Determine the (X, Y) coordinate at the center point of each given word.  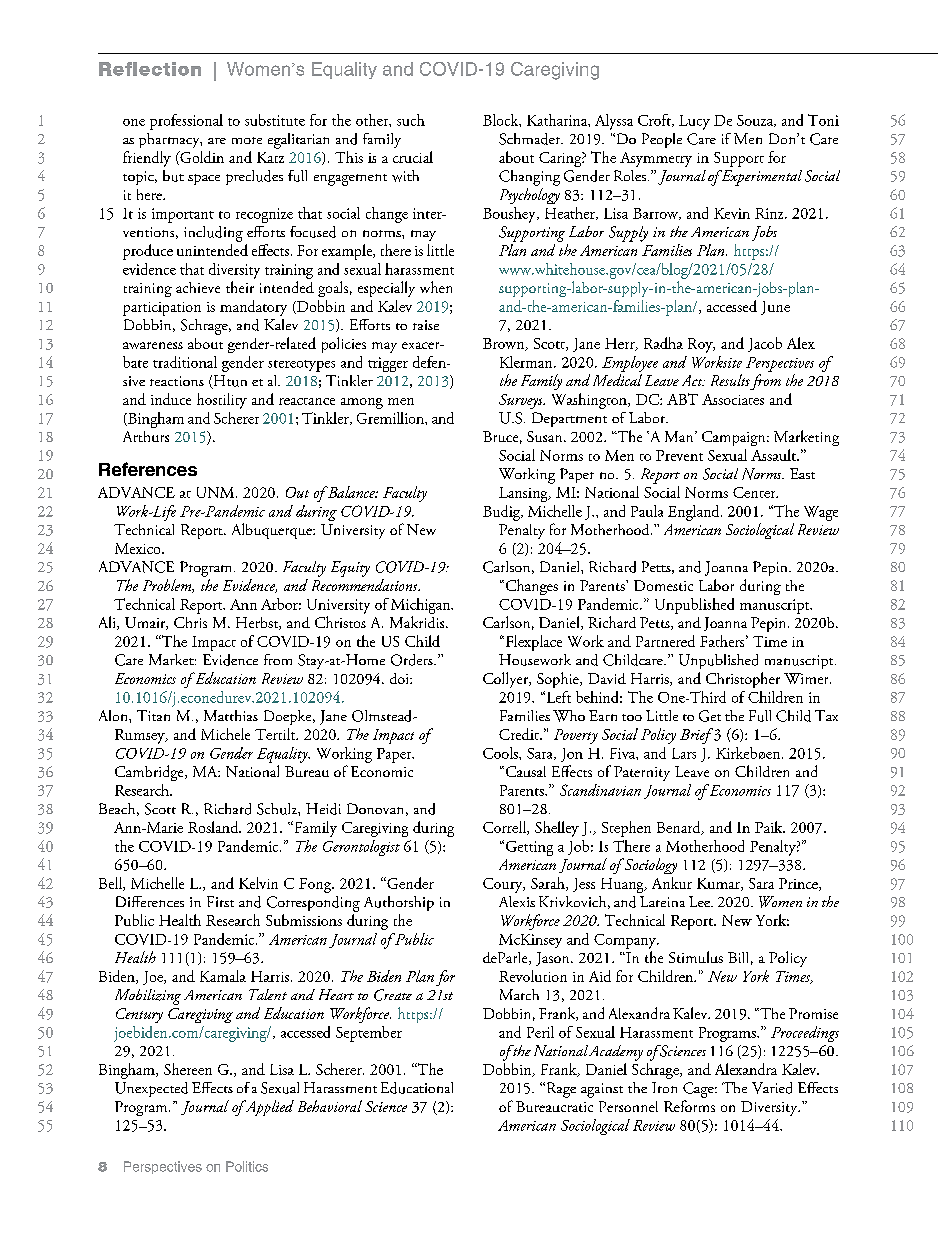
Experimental (760, 178)
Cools (501, 753)
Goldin (201, 158)
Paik (770, 827)
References (148, 469)
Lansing (524, 494)
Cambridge (150, 773)
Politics (247, 1166)
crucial (413, 157)
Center (755, 492)
